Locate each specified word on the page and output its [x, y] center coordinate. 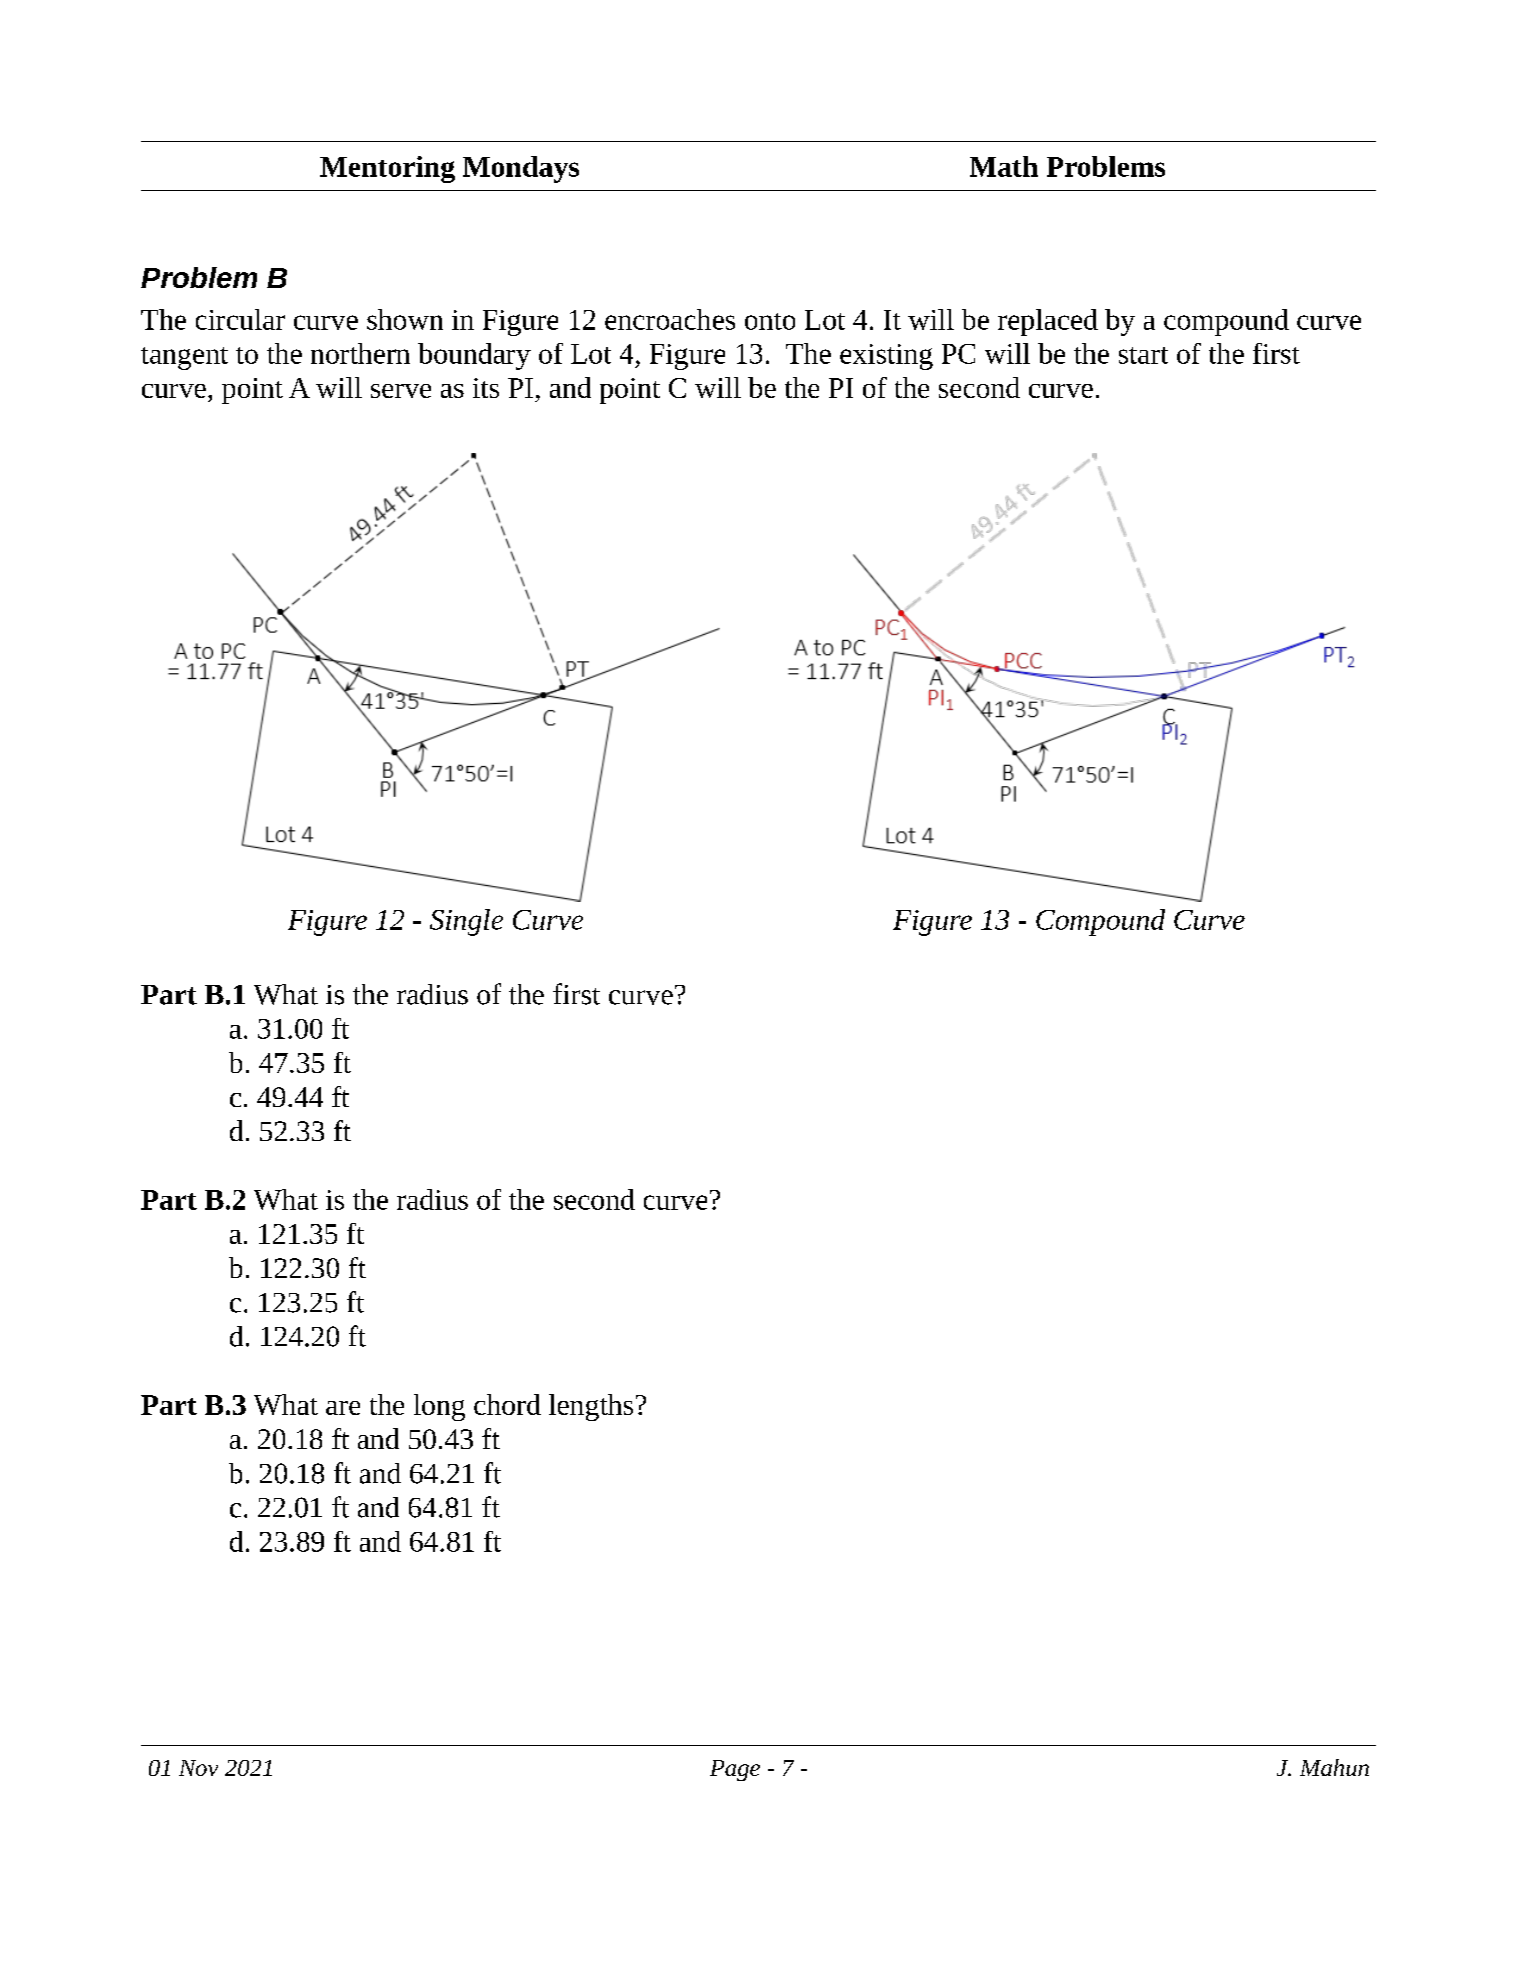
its [486, 388]
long [439, 1407]
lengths [591, 1407]
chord [507, 1404]
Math [1004, 166]
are [343, 1408]
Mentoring [387, 169]
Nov [198, 1768]
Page [735, 1770]
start [1143, 355]
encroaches [670, 319]
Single [466, 922]
